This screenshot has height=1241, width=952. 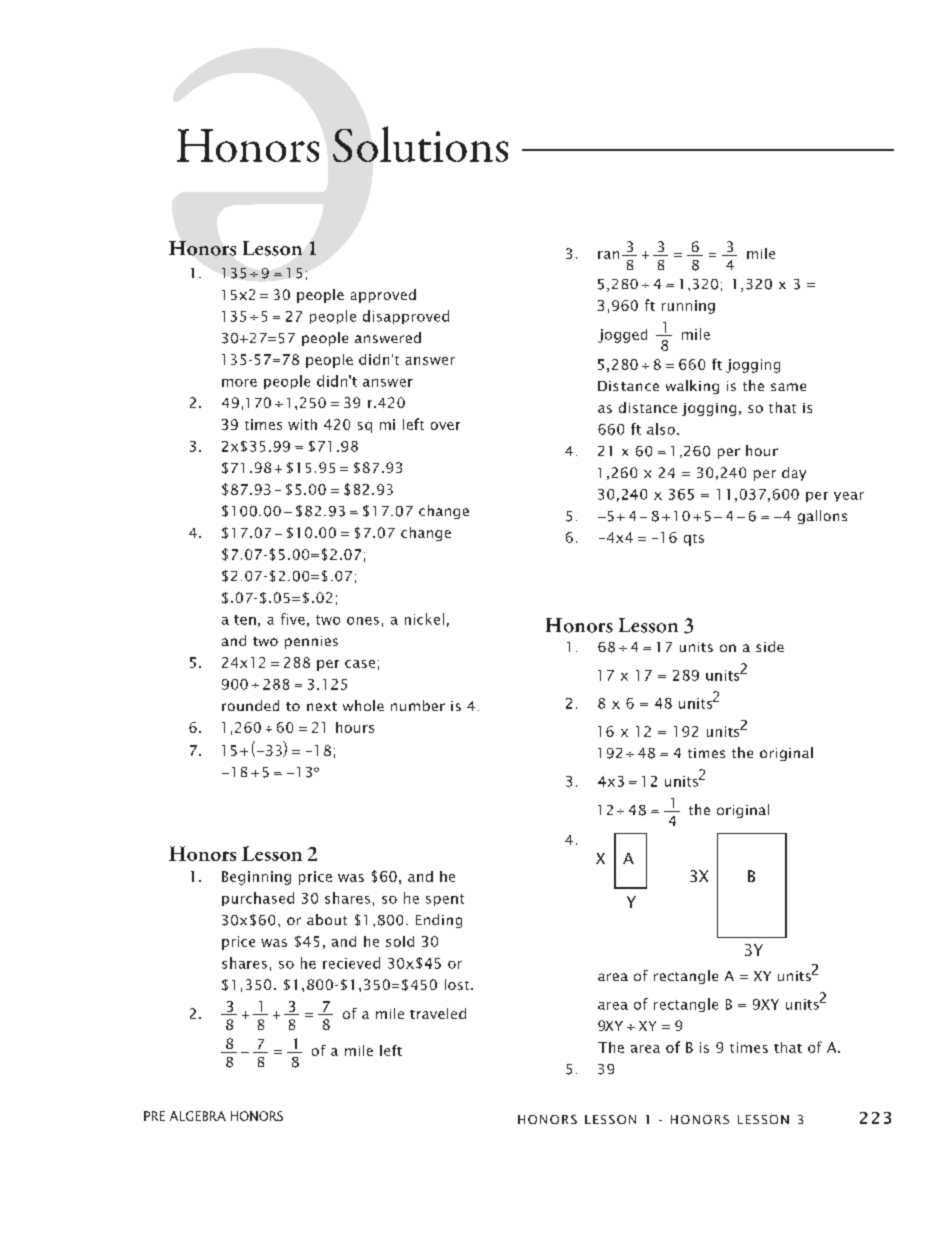 I want to click on rounded, so click(x=250, y=705).
